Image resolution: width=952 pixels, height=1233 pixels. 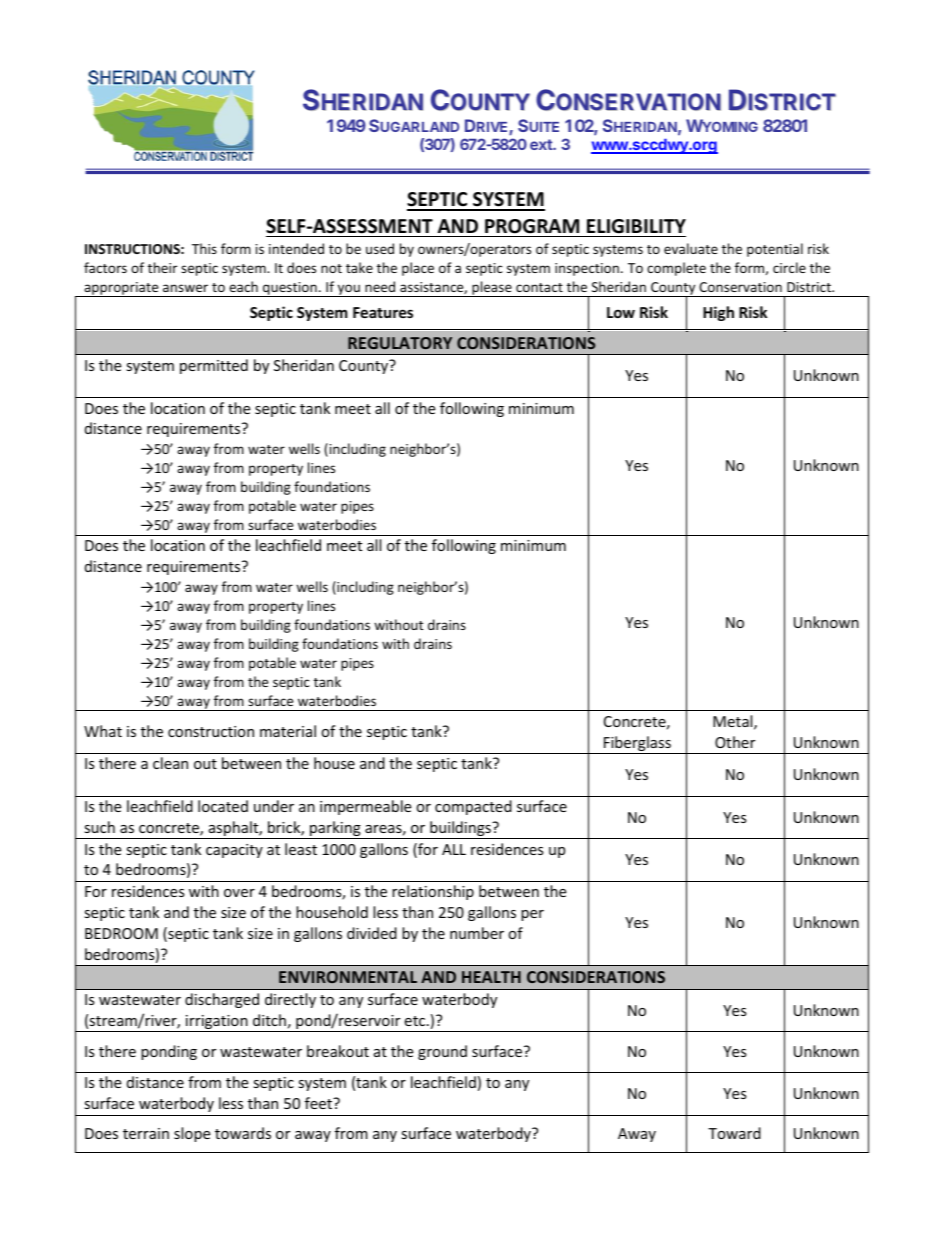 What do you see at coordinates (718, 313) in the image?
I see `High` at bounding box center [718, 313].
